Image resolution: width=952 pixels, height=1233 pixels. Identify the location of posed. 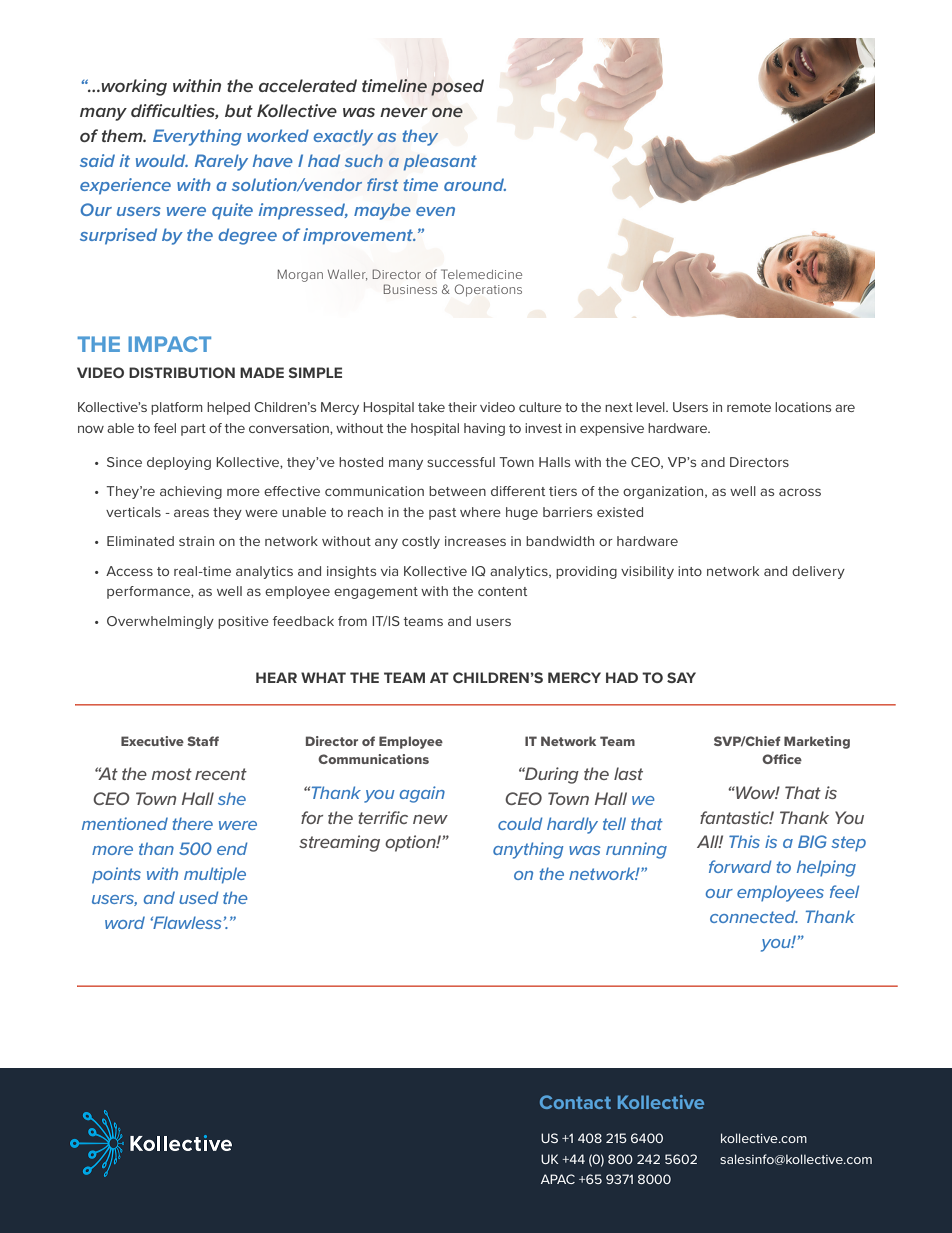
(457, 87).
